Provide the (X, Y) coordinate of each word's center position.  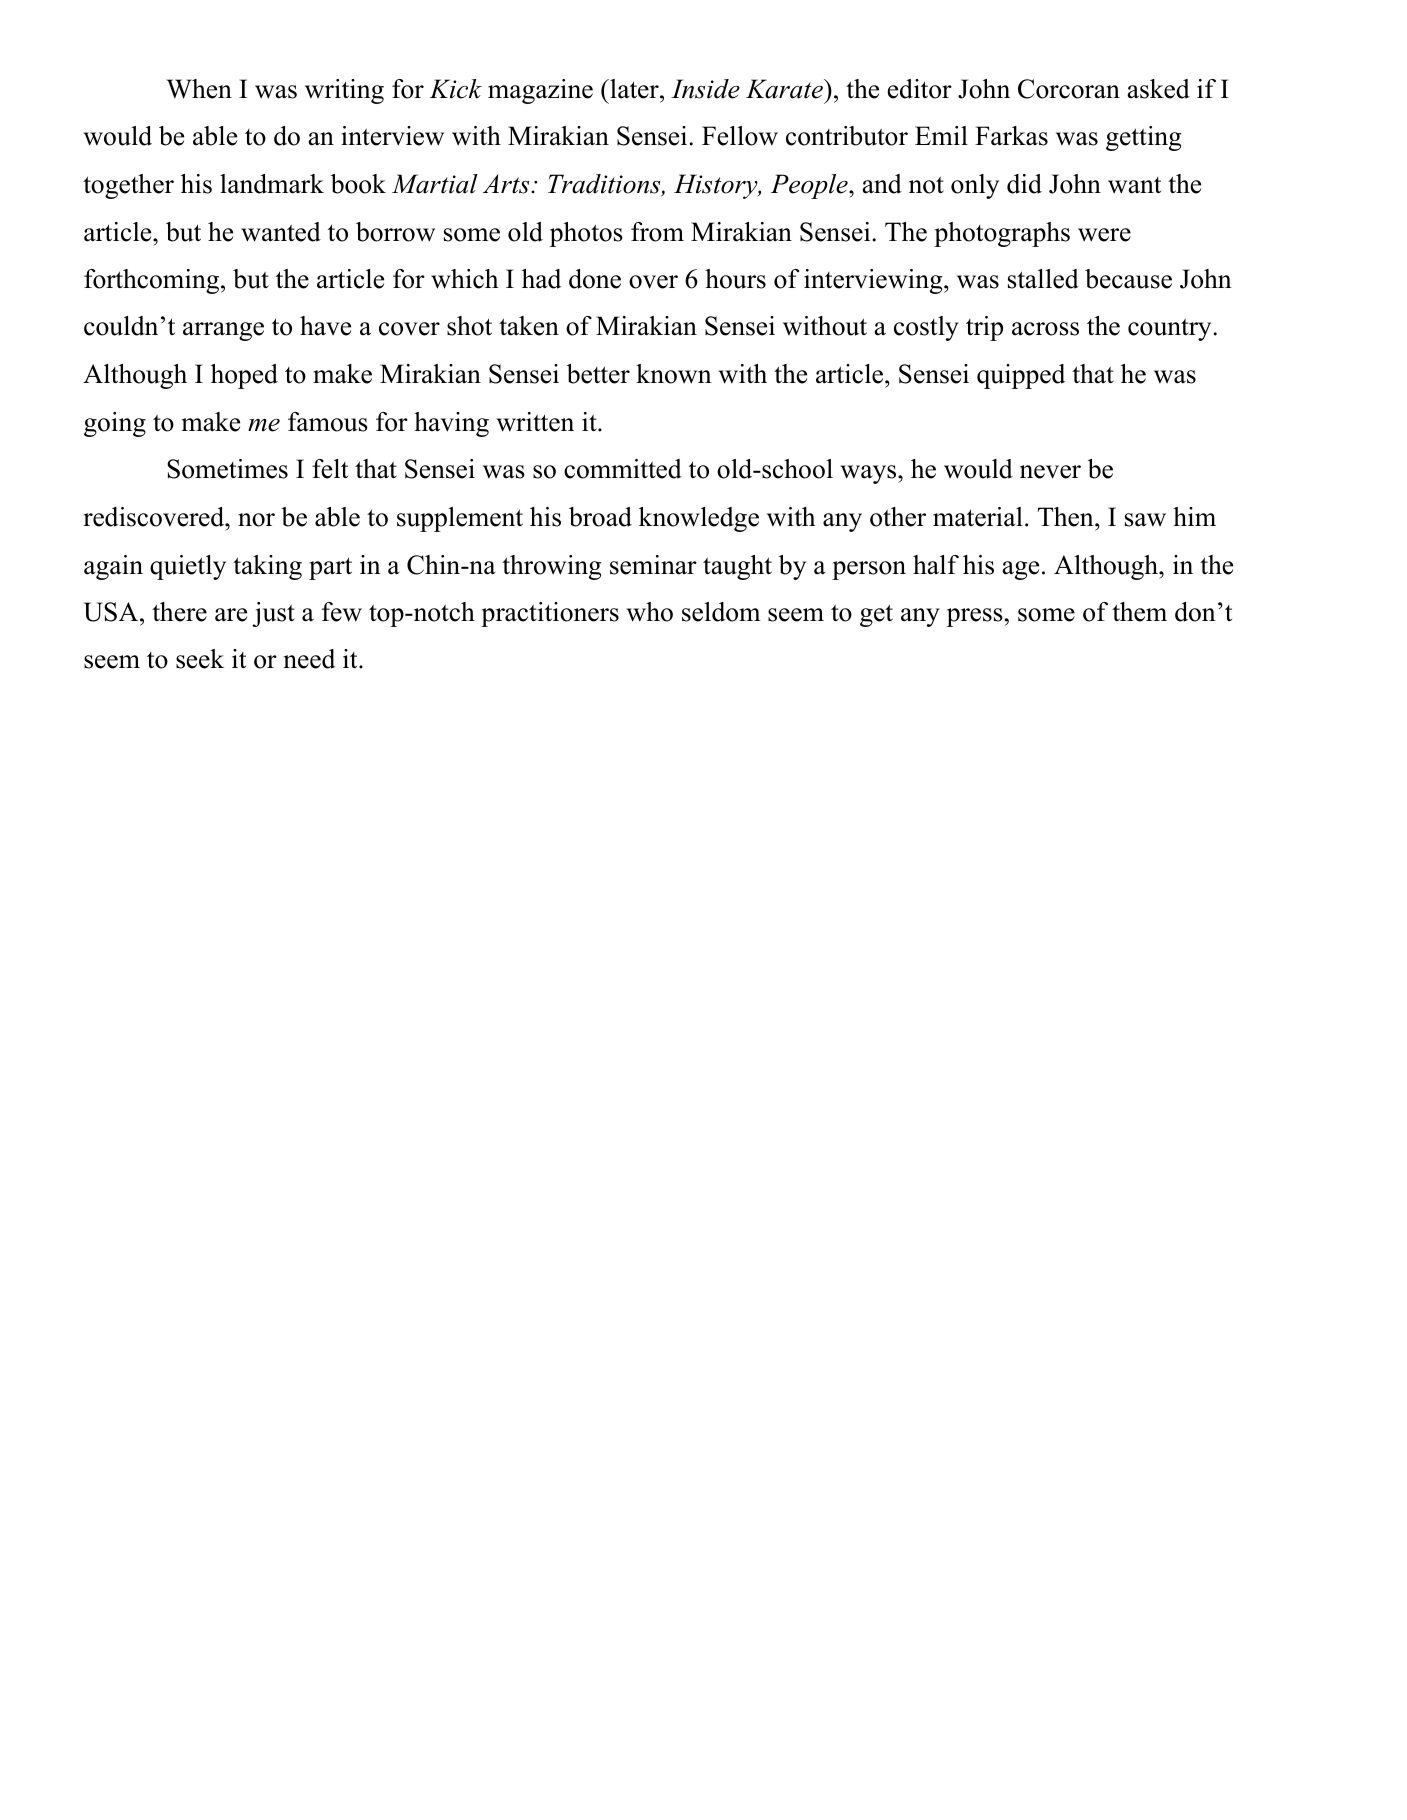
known (674, 374)
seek (200, 659)
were (1104, 235)
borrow (395, 232)
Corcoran (1069, 89)
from (657, 232)
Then (1067, 517)
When (199, 89)
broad (600, 517)
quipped (1021, 376)
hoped (244, 376)
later (634, 89)
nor (256, 520)
